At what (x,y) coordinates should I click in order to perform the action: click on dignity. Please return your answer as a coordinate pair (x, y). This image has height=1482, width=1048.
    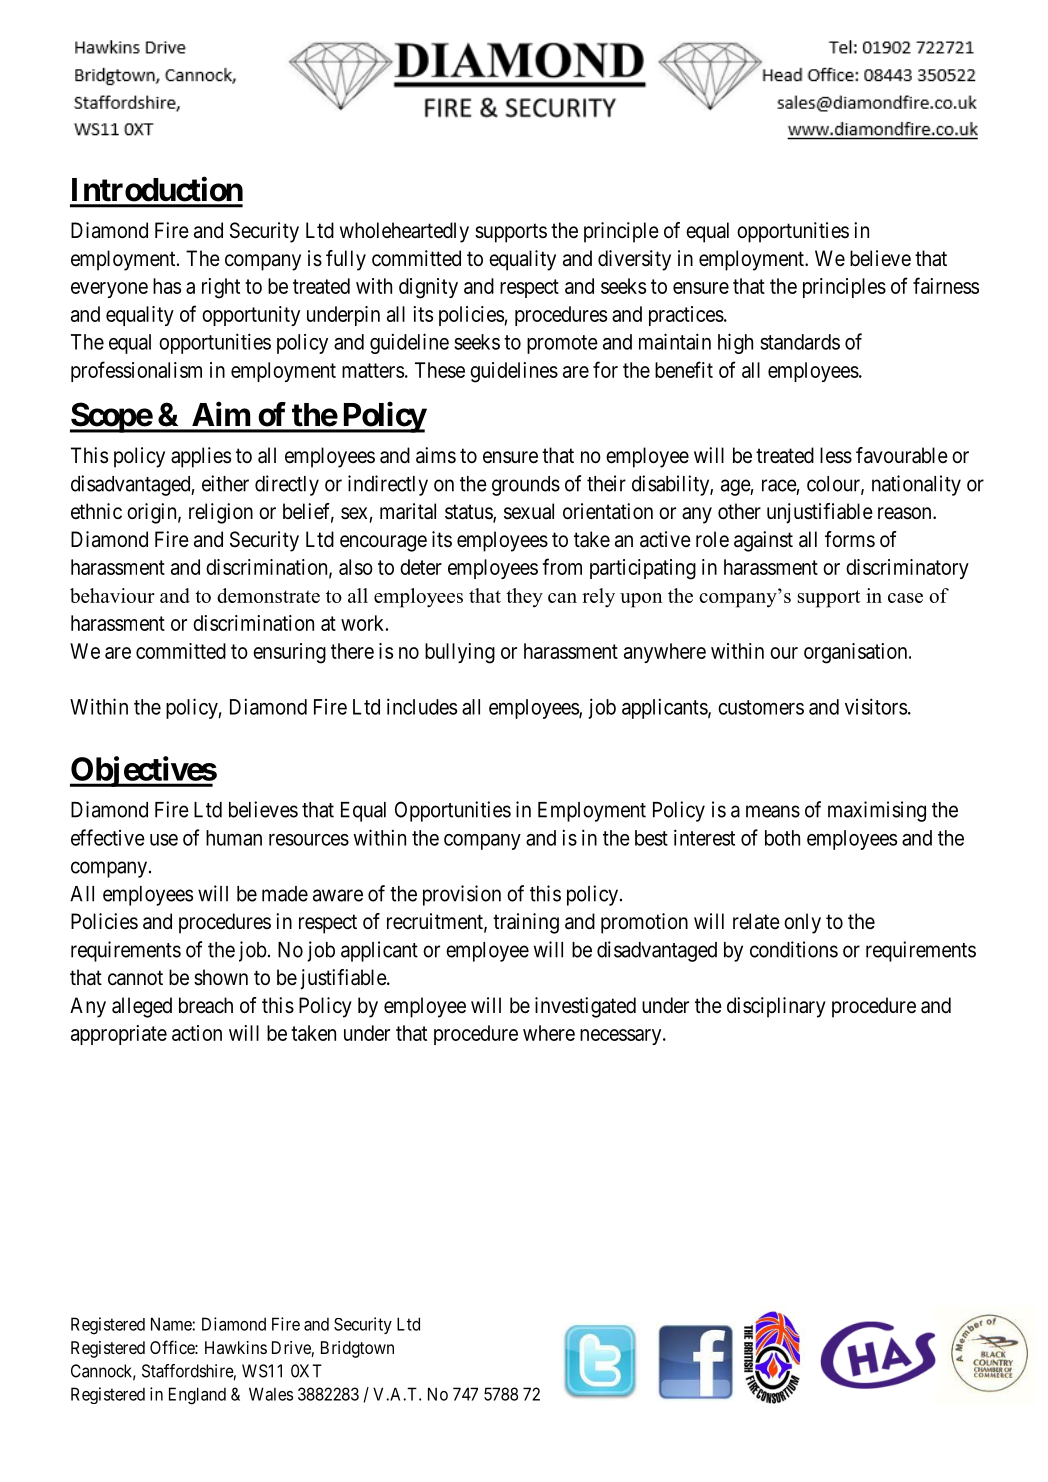
    Looking at the image, I should click on (428, 288).
